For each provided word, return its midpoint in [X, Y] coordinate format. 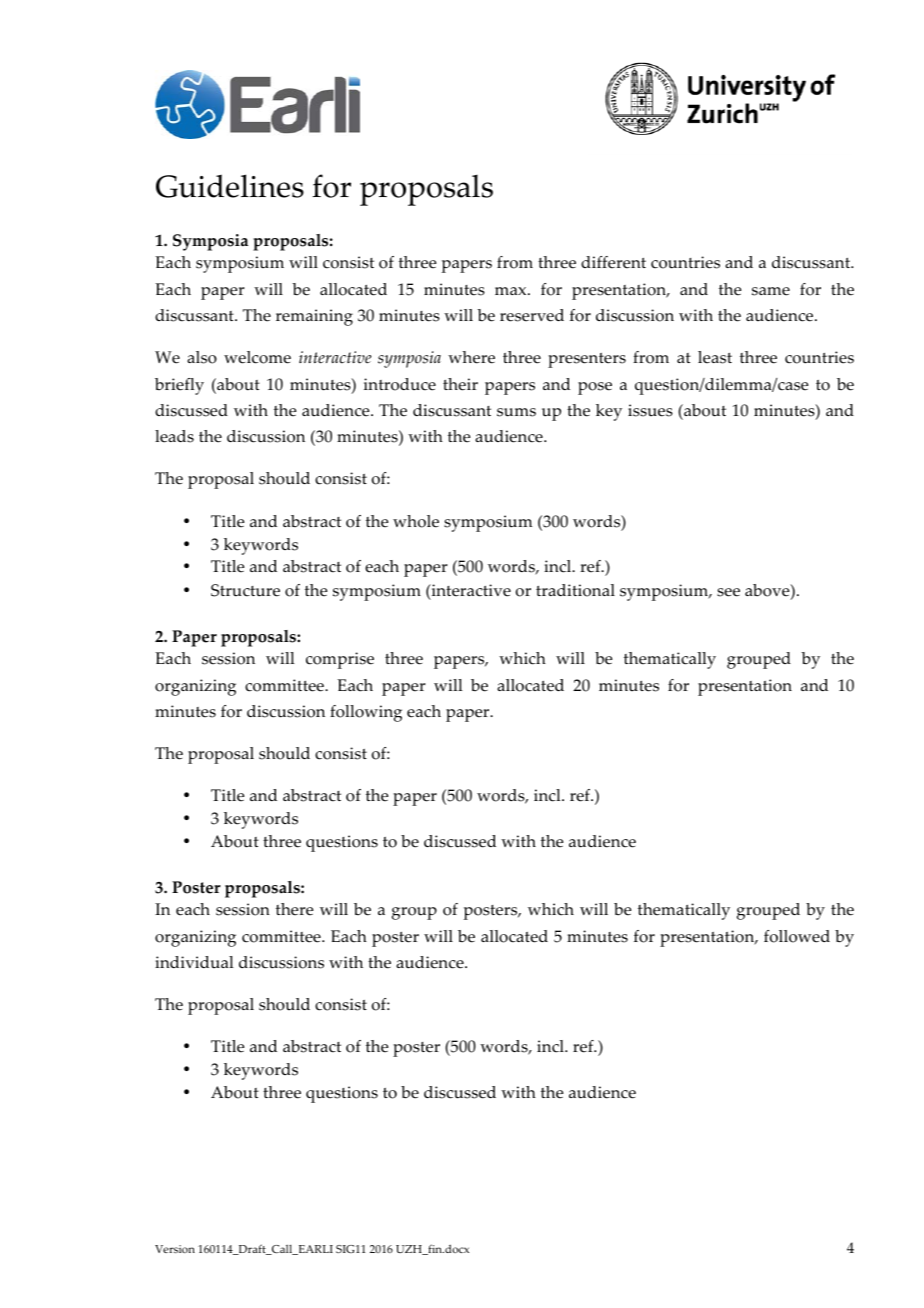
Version [175, 1249]
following [366, 713]
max [512, 291]
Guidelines [230, 186]
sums [516, 412]
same [771, 291]
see [728, 592]
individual [194, 962]
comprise [340, 660]
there [294, 909]
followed [797, 936]
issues [650, 410]
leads [174, 436]
